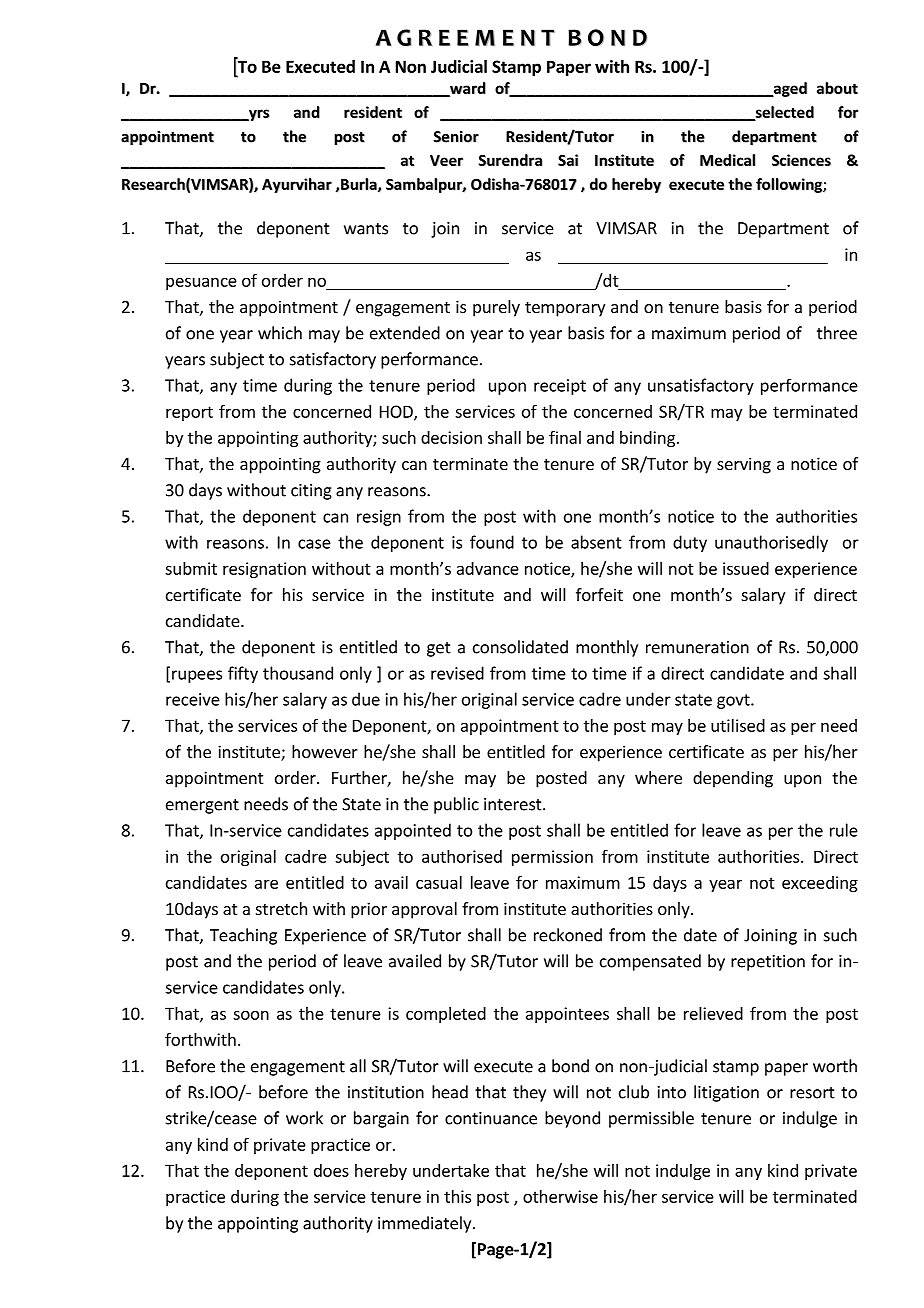  I want to click on three, so click(837, 333).
